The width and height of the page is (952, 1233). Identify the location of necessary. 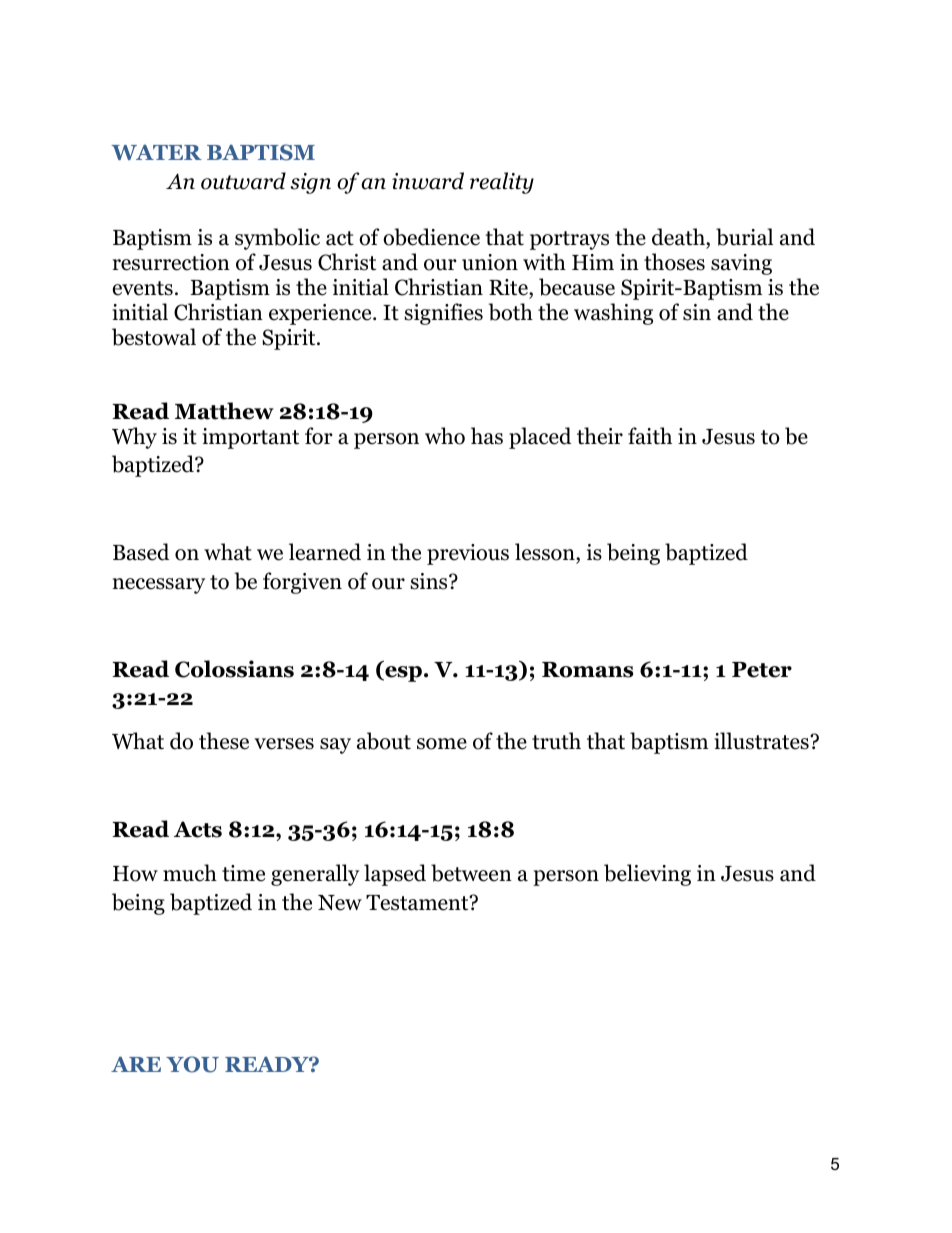
(159, 586).
